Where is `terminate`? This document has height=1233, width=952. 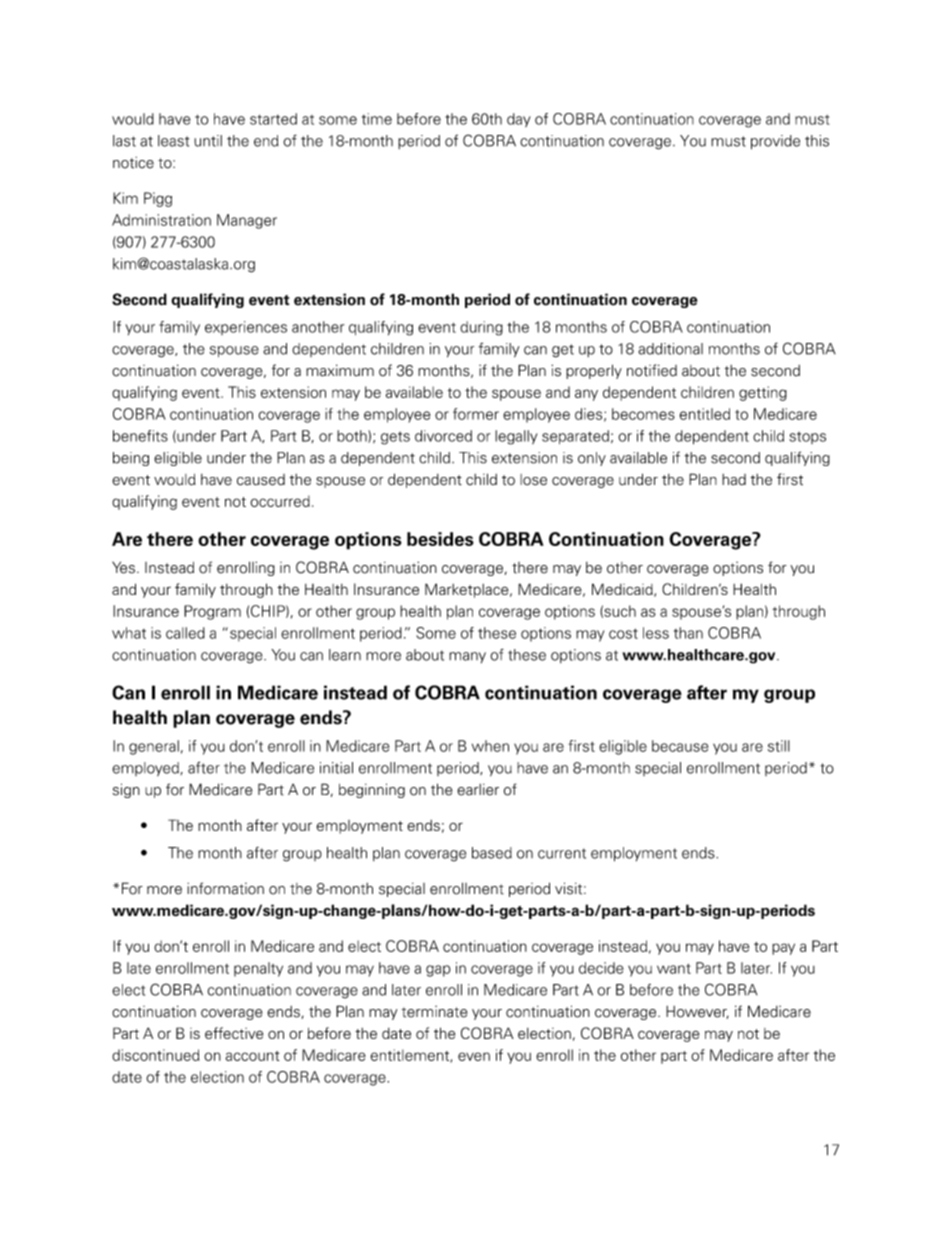 terminate is located at coordinates (435, 1012).
